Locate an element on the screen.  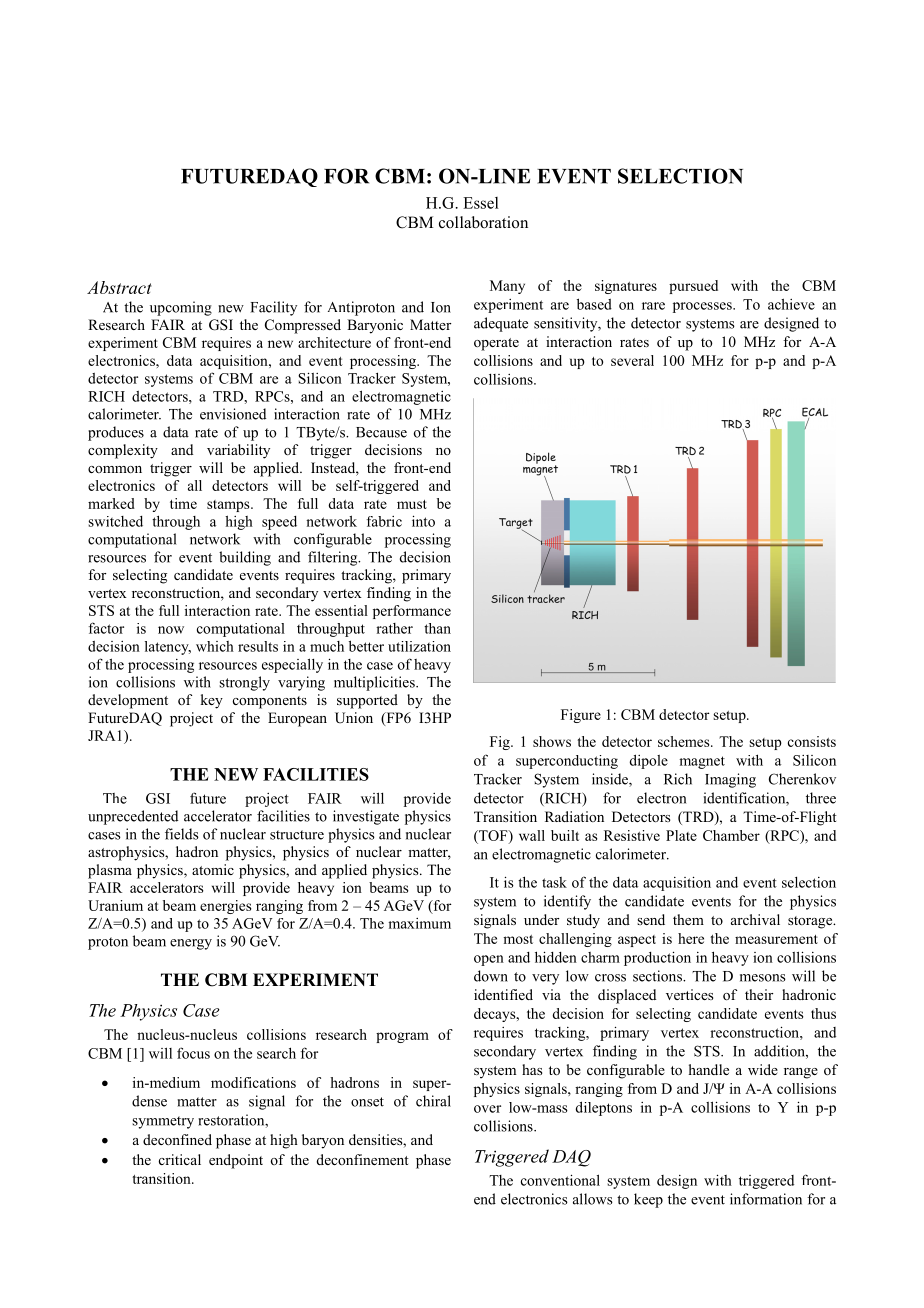
wall is located at coordinates (532, 835).
